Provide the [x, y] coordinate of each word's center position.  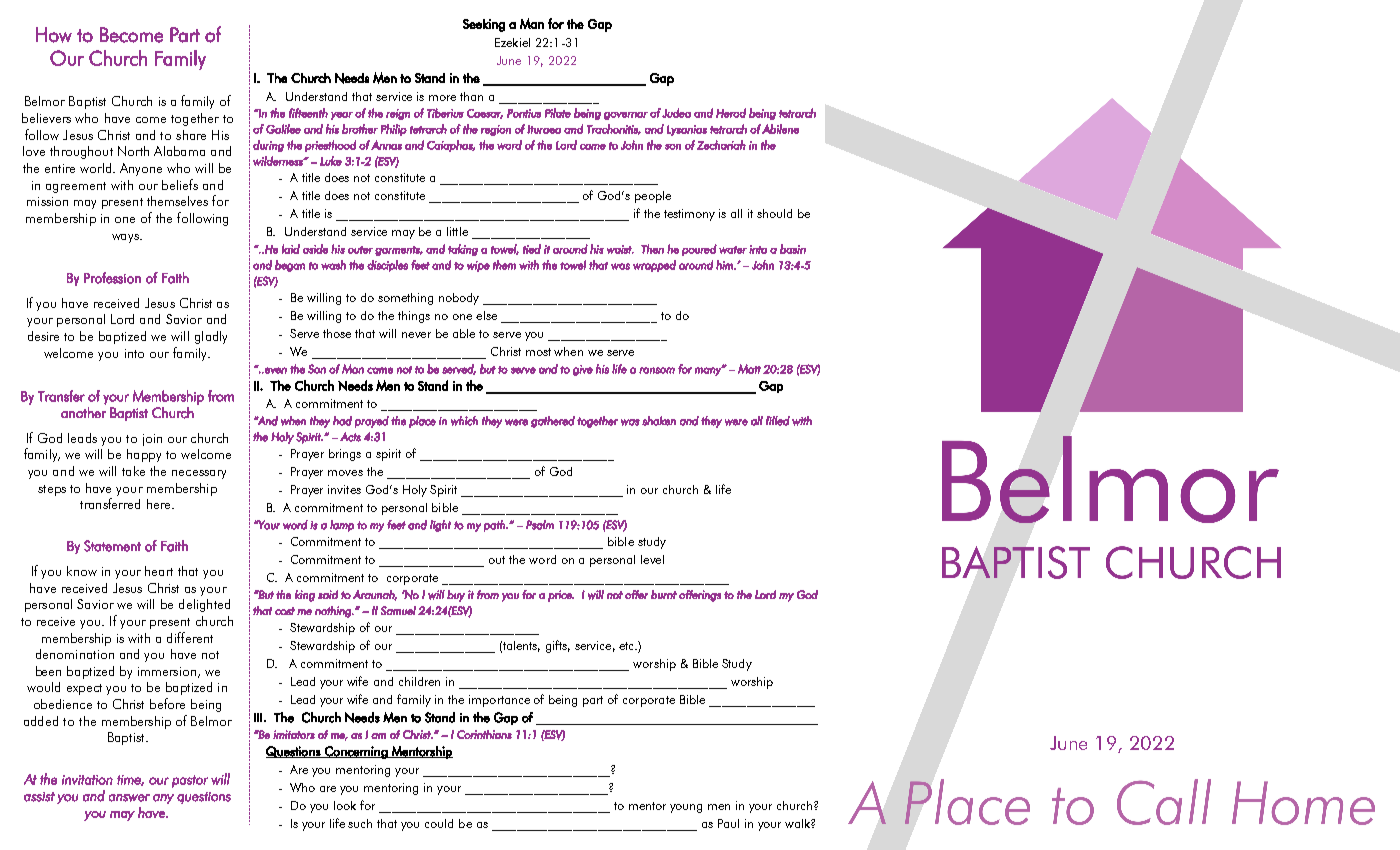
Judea [676, 113]
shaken [659, 421]
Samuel [398, 610]
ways [126, 238]
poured [699, 250]
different [190, 637]
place [422, 422]
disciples [387, 266]
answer [129, 798]
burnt [664, 594]
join [152, 440]
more [442, 98]
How [54, 35]
